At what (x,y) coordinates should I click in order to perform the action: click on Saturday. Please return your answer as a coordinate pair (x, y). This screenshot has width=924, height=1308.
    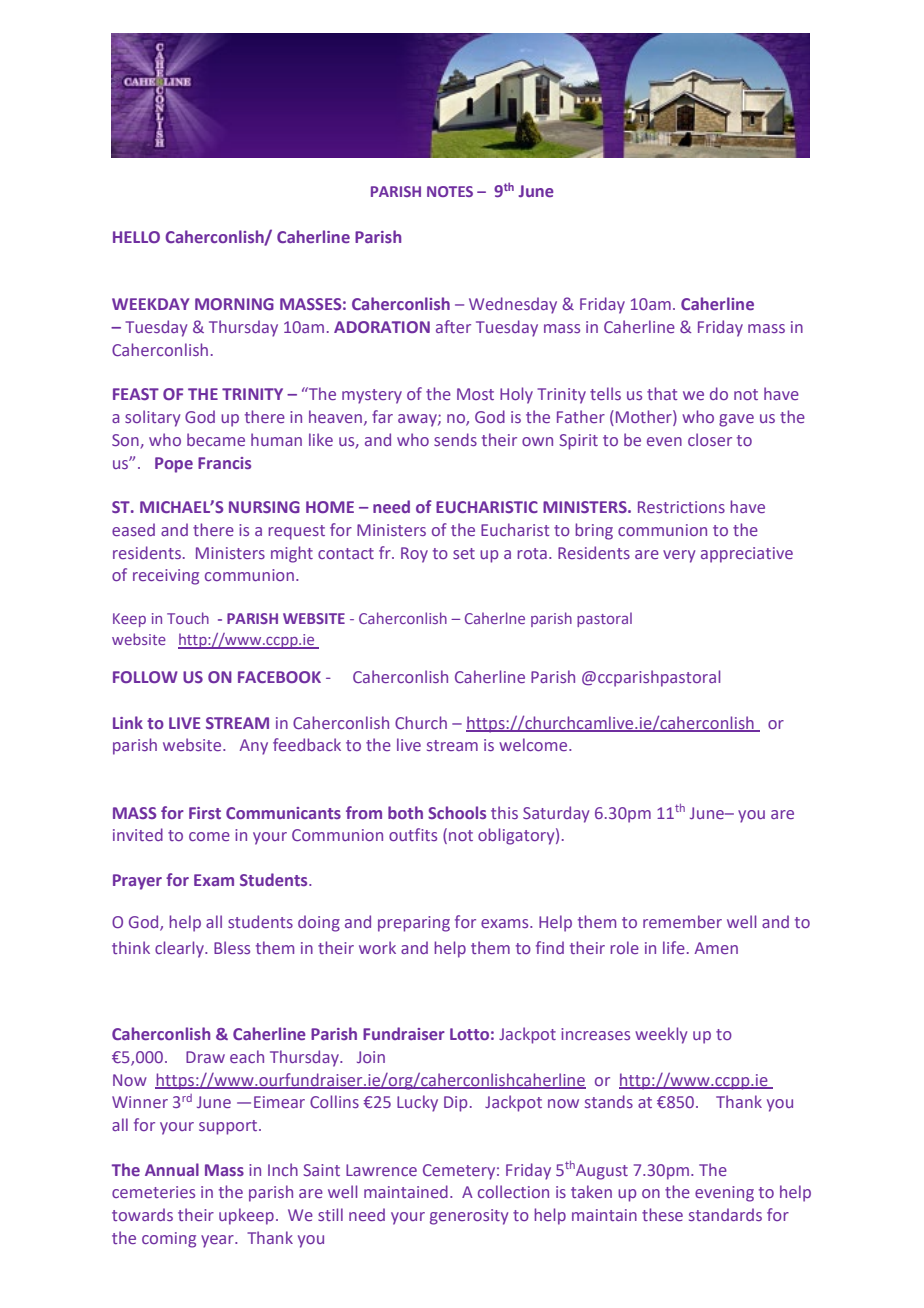
    Looking at the image, I should click on (556, 814).
